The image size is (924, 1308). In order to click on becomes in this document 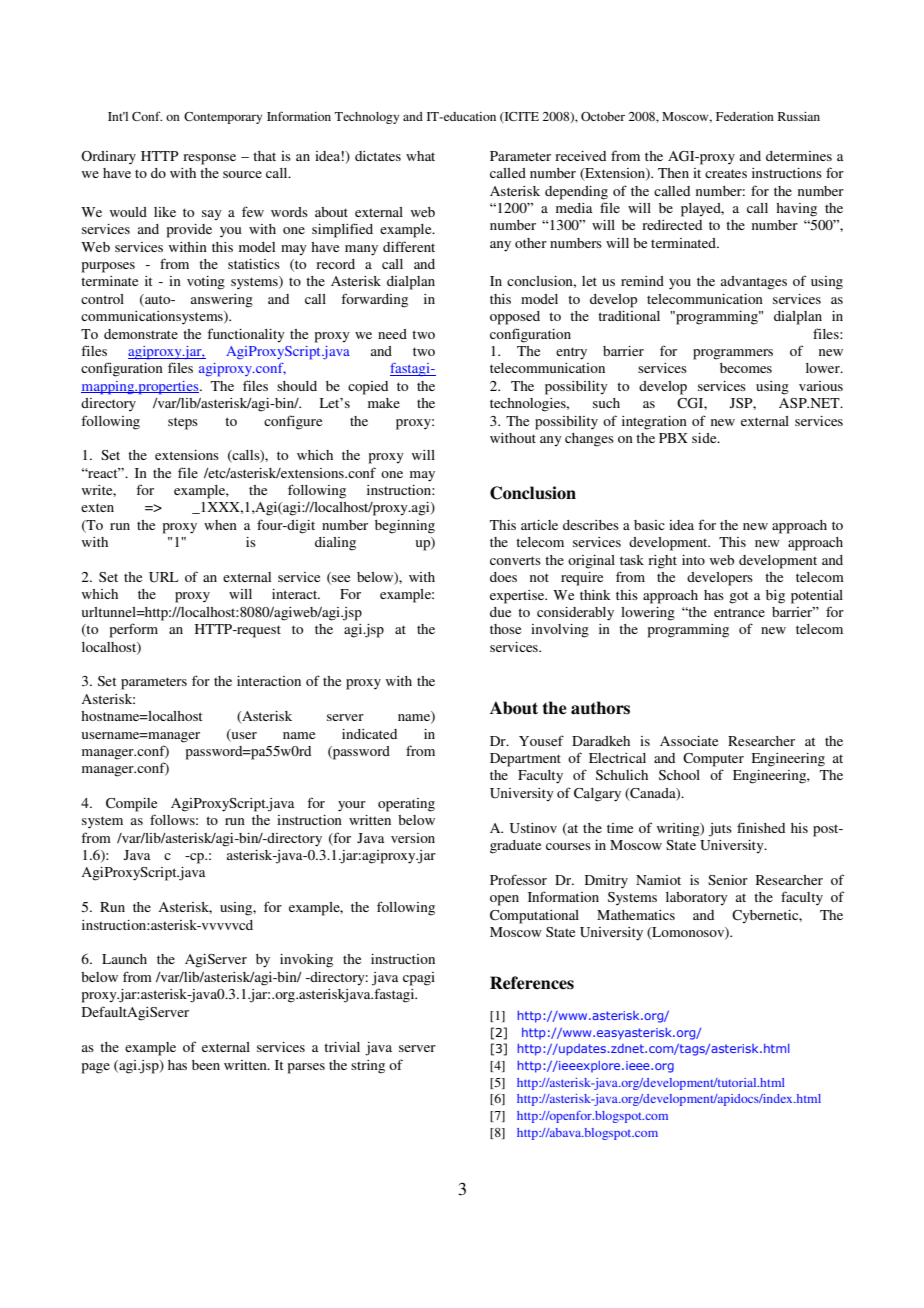, I will do `click(746, 368)`.
